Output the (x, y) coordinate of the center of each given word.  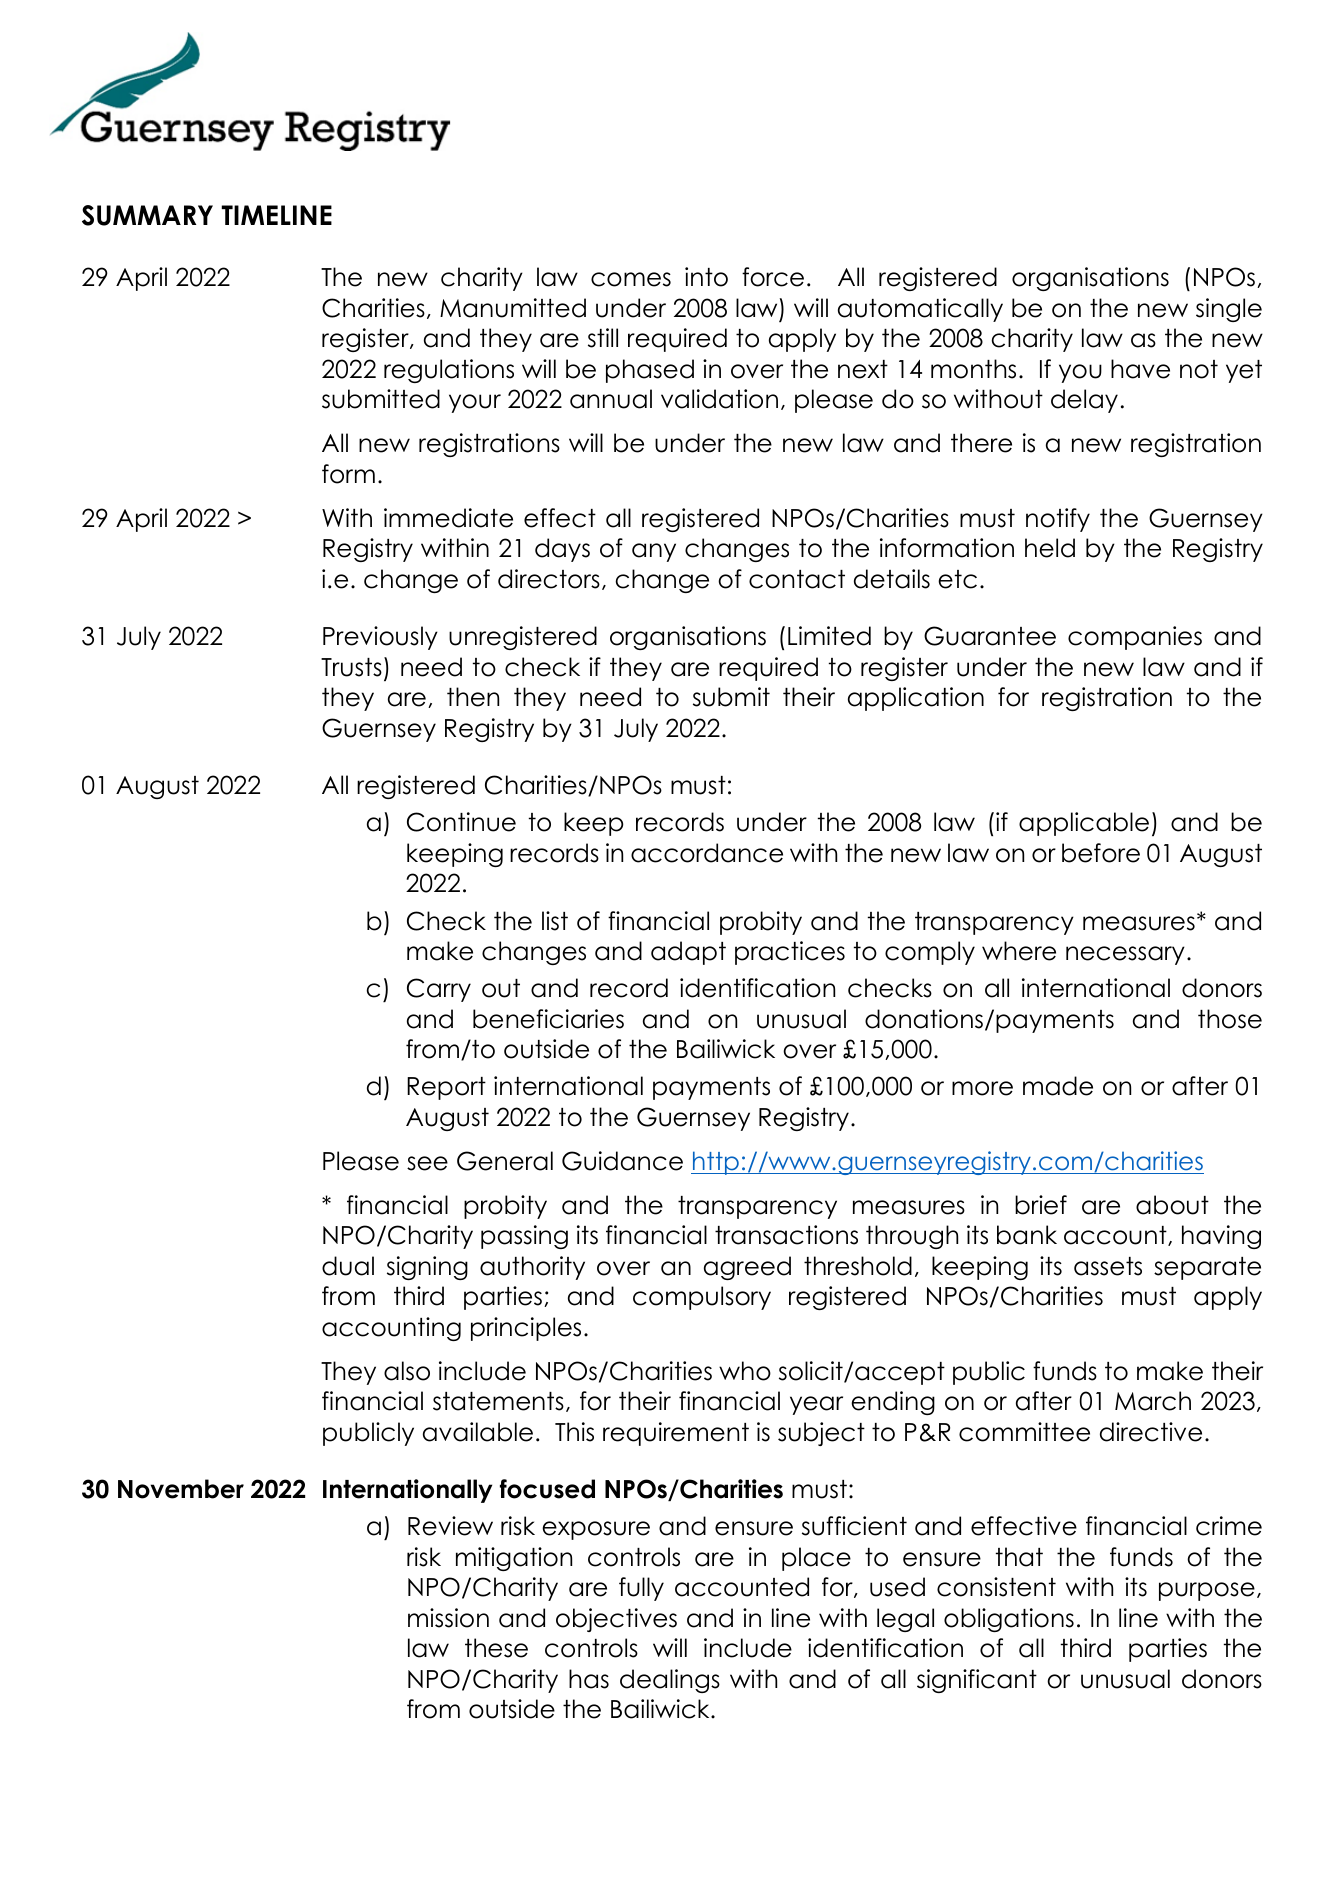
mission (448, 1618)
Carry (439, 990)
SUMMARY (147, 215)
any (654, 552)
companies (1135, 638)
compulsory (702, 1298)
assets (1108, 1266)
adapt (688, 953)
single (1229, 310)
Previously (380, 638)
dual (348, 1266)
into (706, 277)
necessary (1125, 955)
